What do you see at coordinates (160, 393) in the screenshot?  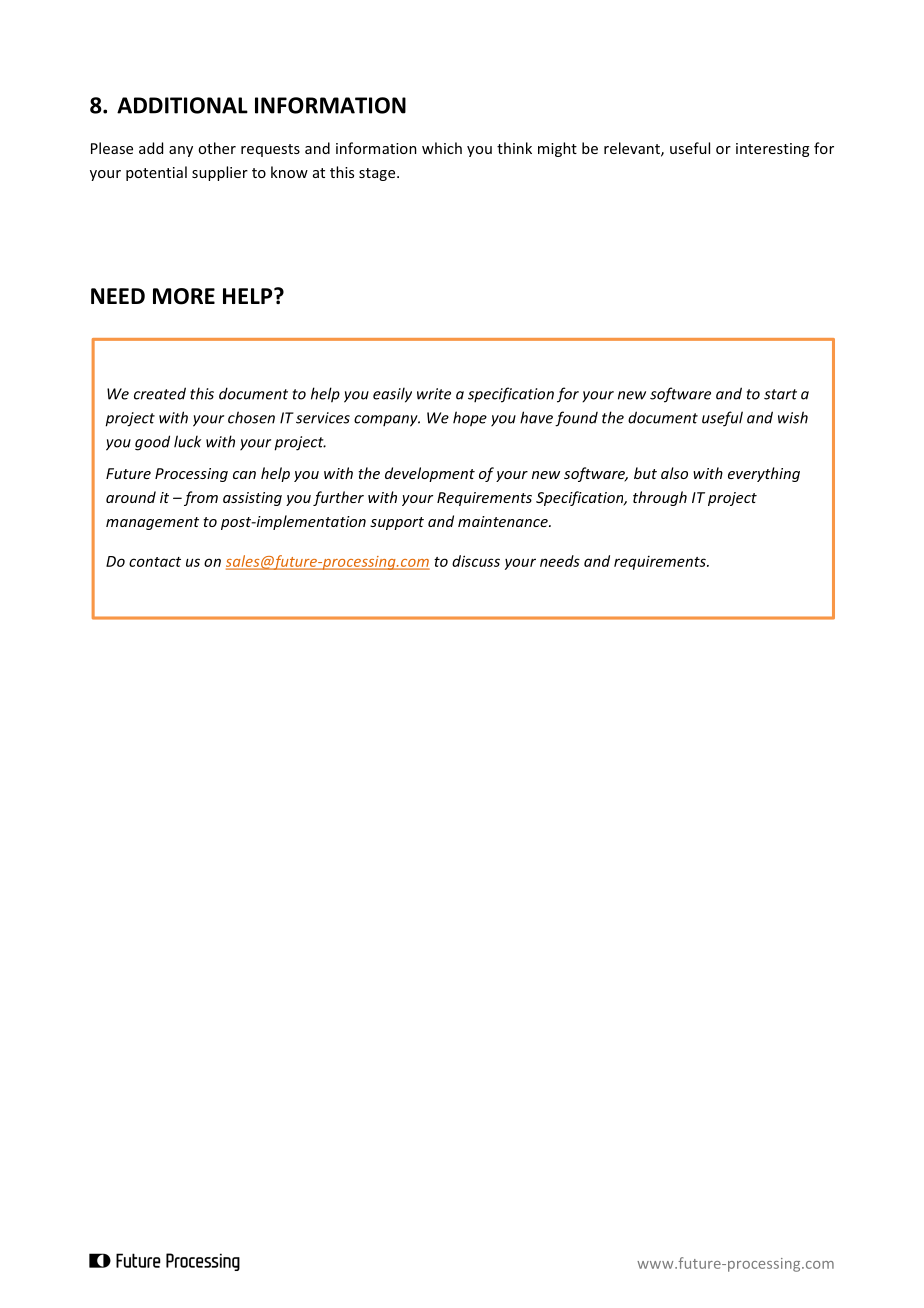 I see `created` at bounding box center [160, 393].
